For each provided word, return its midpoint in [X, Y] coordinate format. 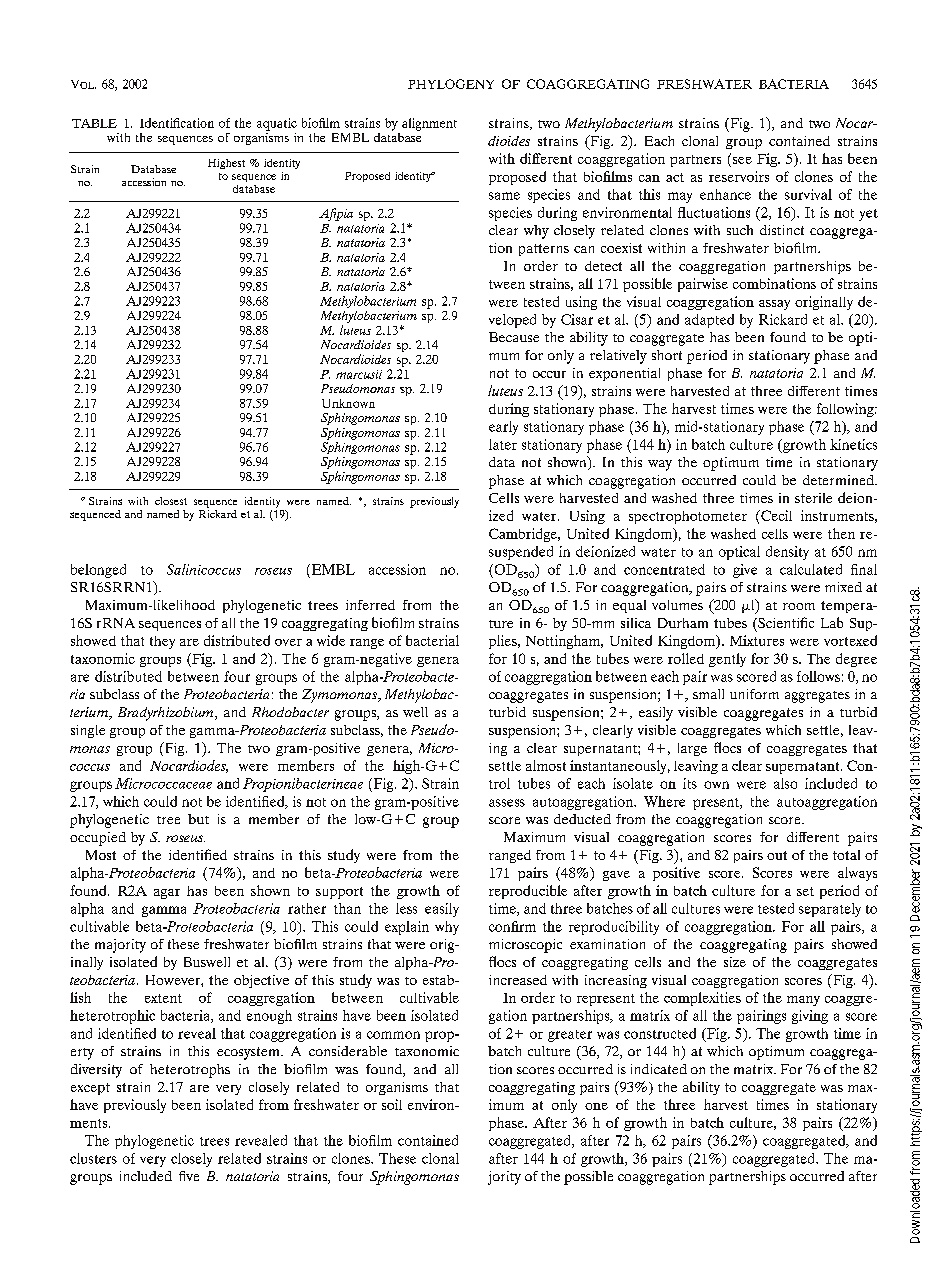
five [189, 1176]
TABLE [94, 123]
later [503, 444]
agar [167, 894]
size [735, 962]
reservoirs [739, 176]
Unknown [348, 403]
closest [171, 501]
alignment [429, 124]
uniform [754, 694]
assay [774, 305]
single [88, 731]
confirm [512, 926]
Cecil [775, 515]
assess [507, 803]
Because [514, 337]
